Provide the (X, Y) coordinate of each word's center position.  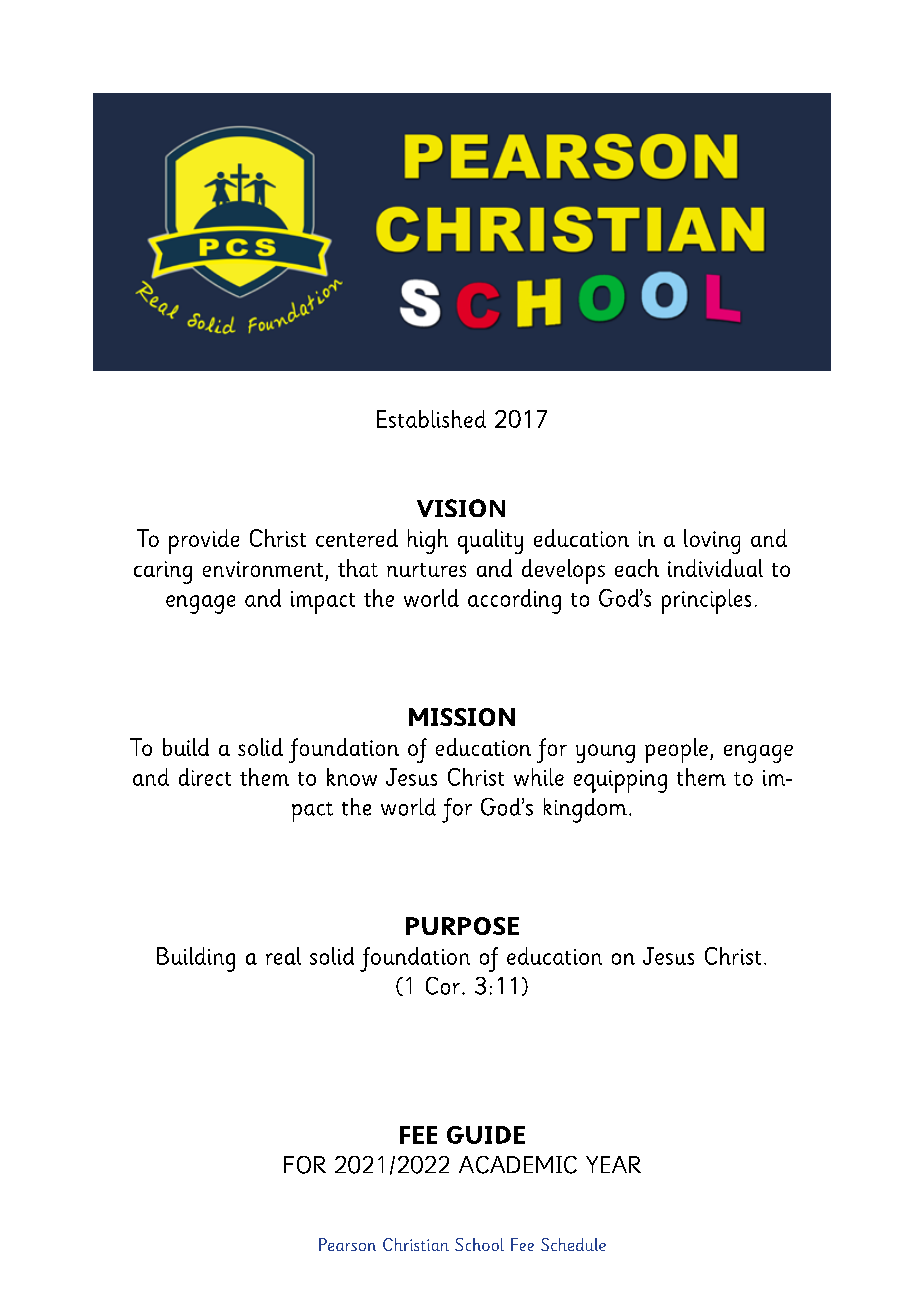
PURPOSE (462, 926)
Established (431, 419)
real (283, 956)
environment (263, 569)
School (479, 1244)
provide (204, 541)
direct (205, 777)
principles (706, 601)
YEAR (613, 1164)
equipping (620, 781)
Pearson (347, 1244)
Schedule (573, 1244)
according (514, 601)
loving (712, 541)
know (352, 777)
